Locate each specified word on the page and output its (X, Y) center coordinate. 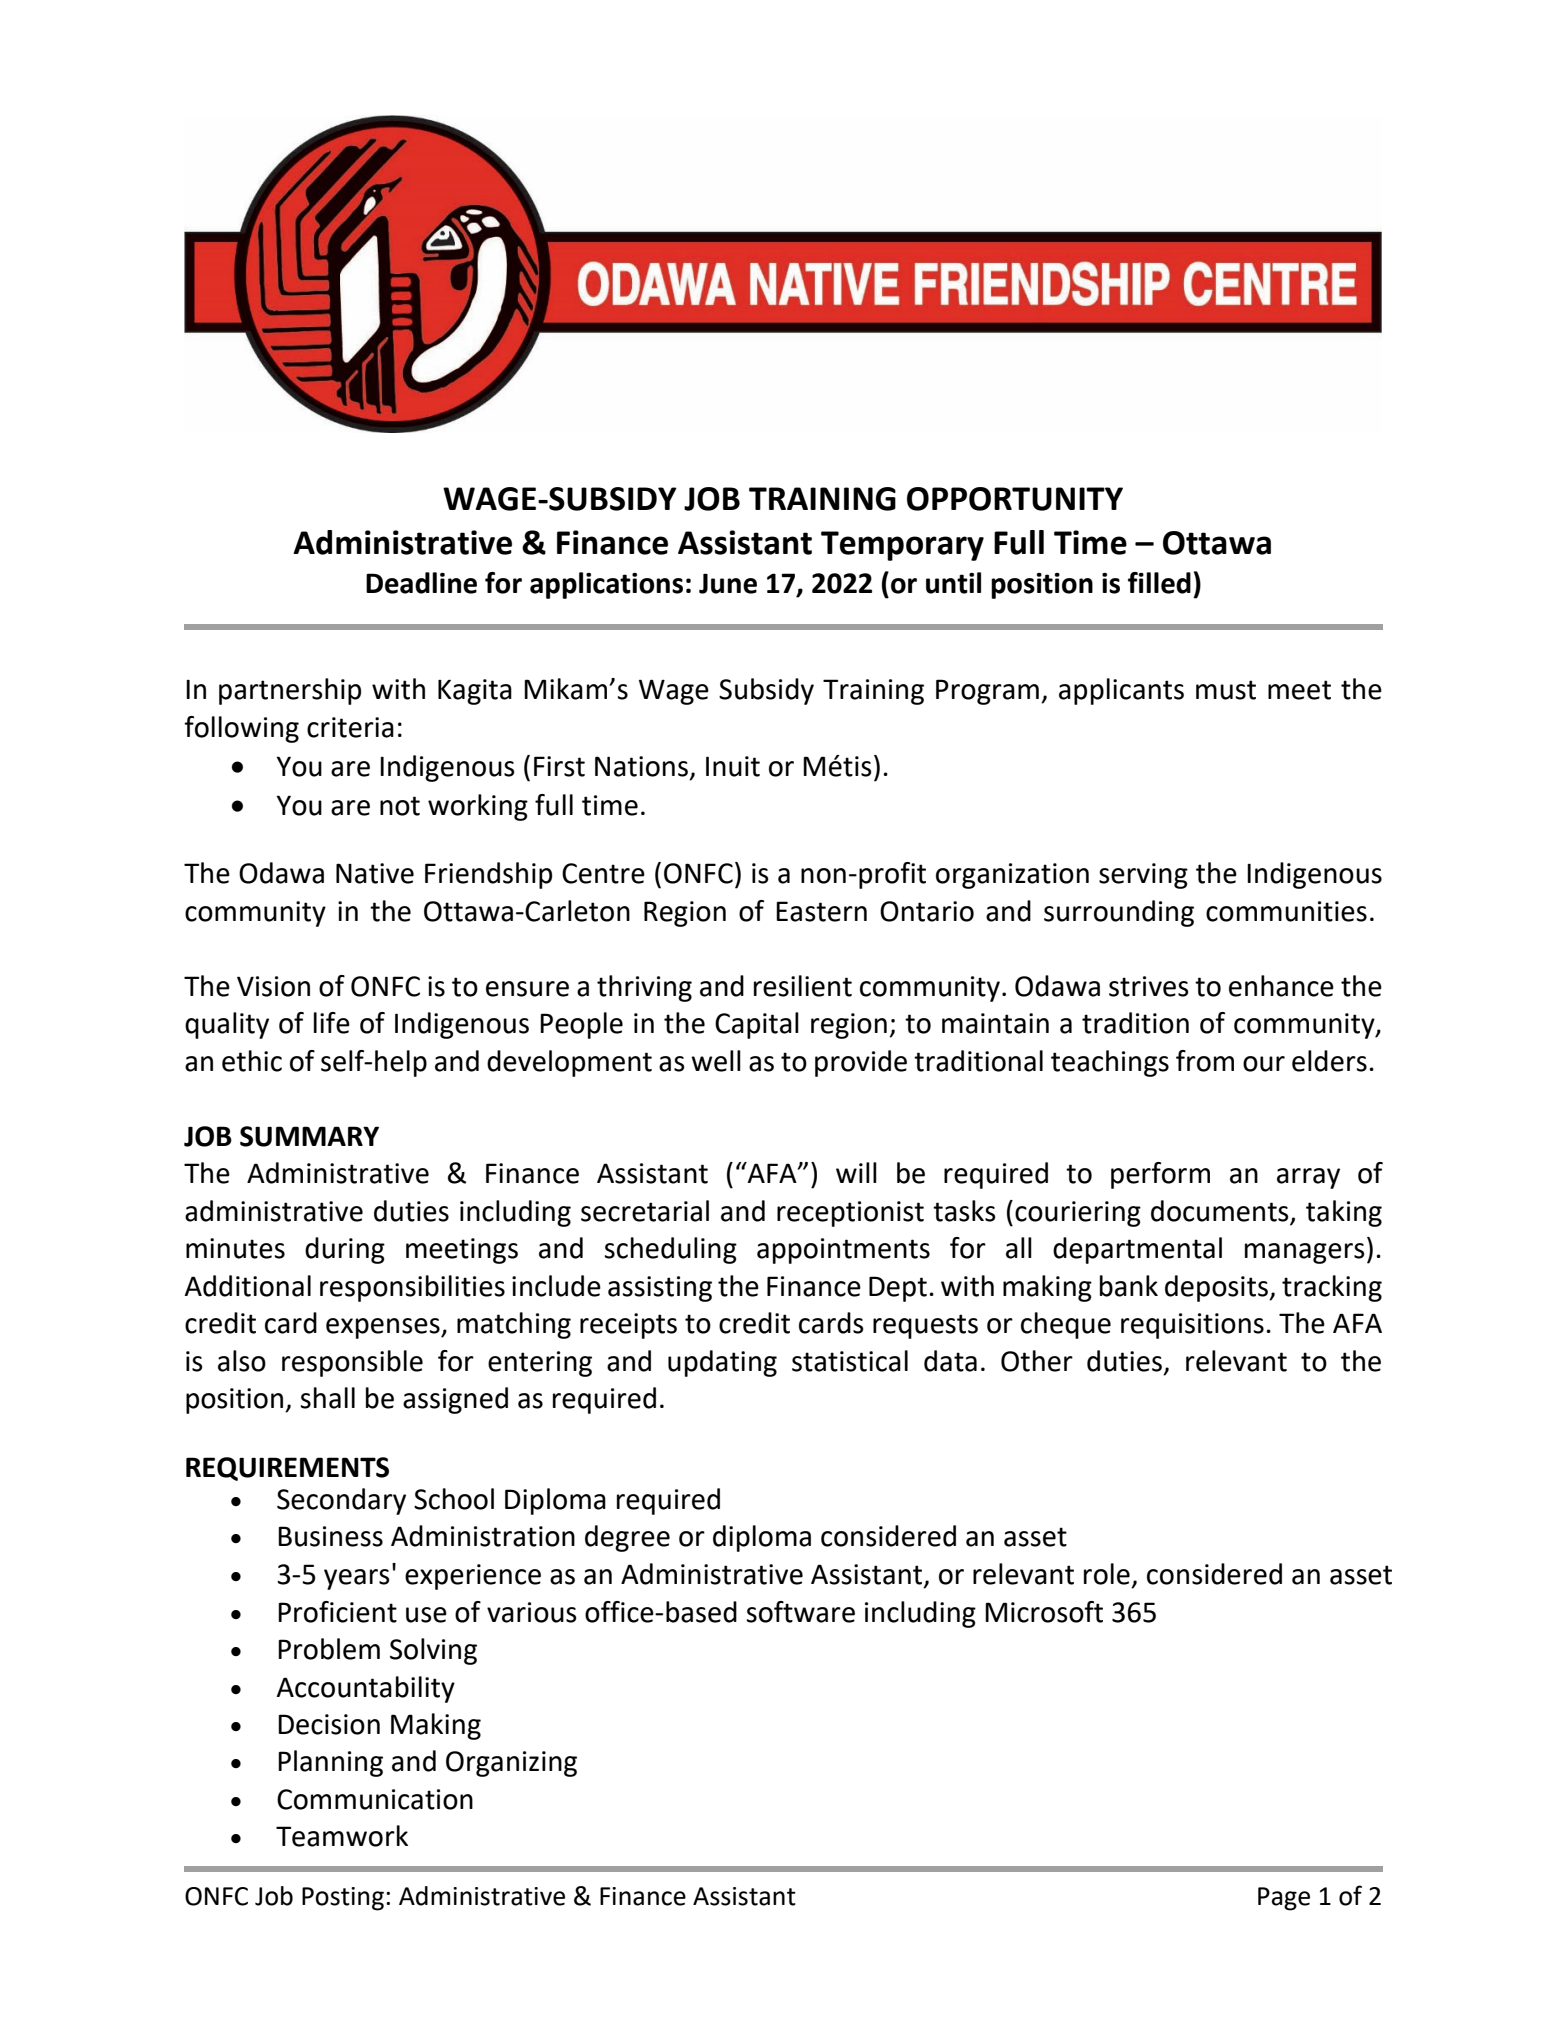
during (345, 1250)
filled (1159, 583)
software (800, 1612)
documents (1221, 1212)
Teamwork (342, 1836)
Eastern (821, 911)
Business (330, 1536)
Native (375, 873)
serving (1143, 876)
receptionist (850, 1214)
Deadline (421, 583)
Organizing (511, 1764)
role (1107, 1574)
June (728, 583)
